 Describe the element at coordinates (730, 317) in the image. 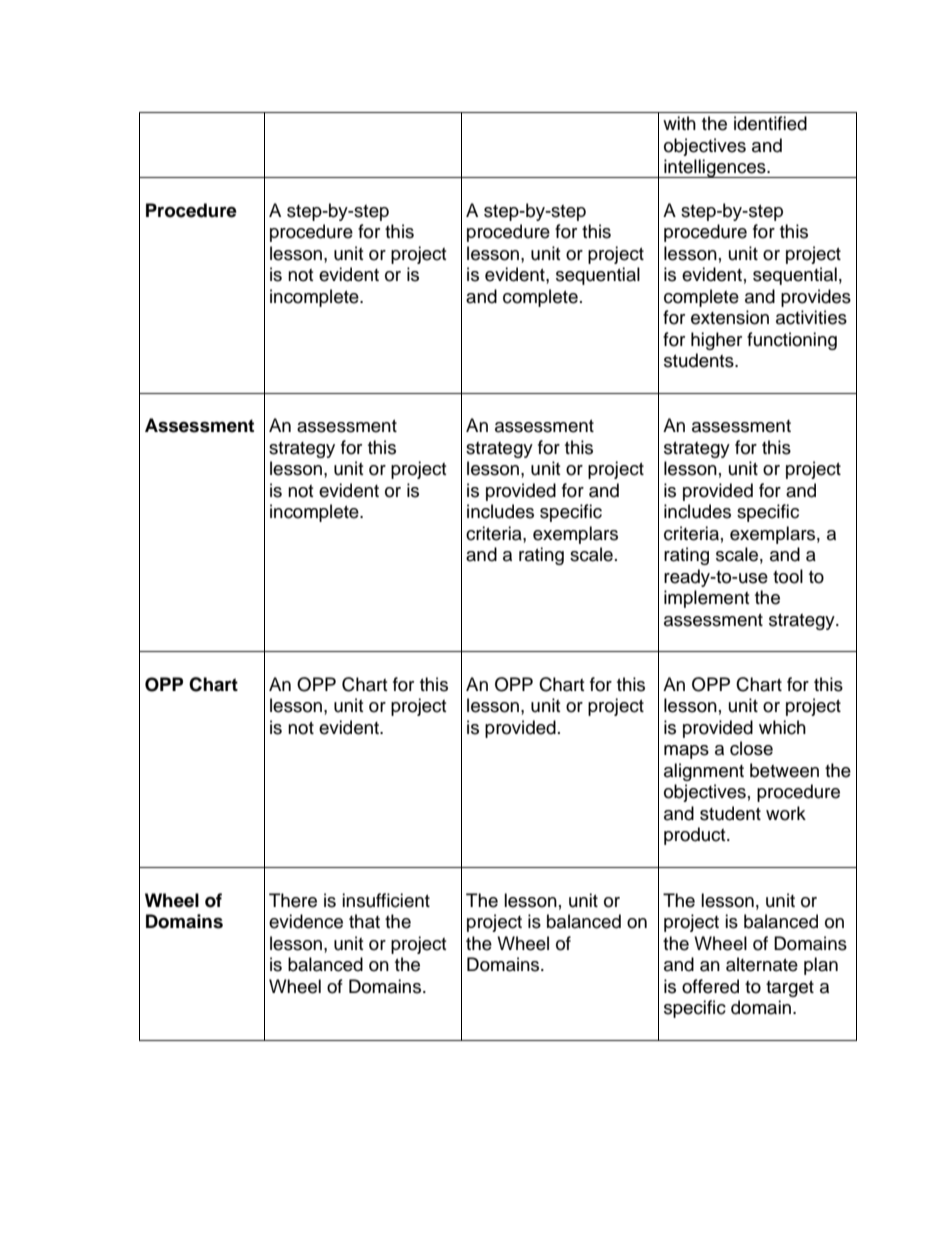

I see `extension` at that location.
